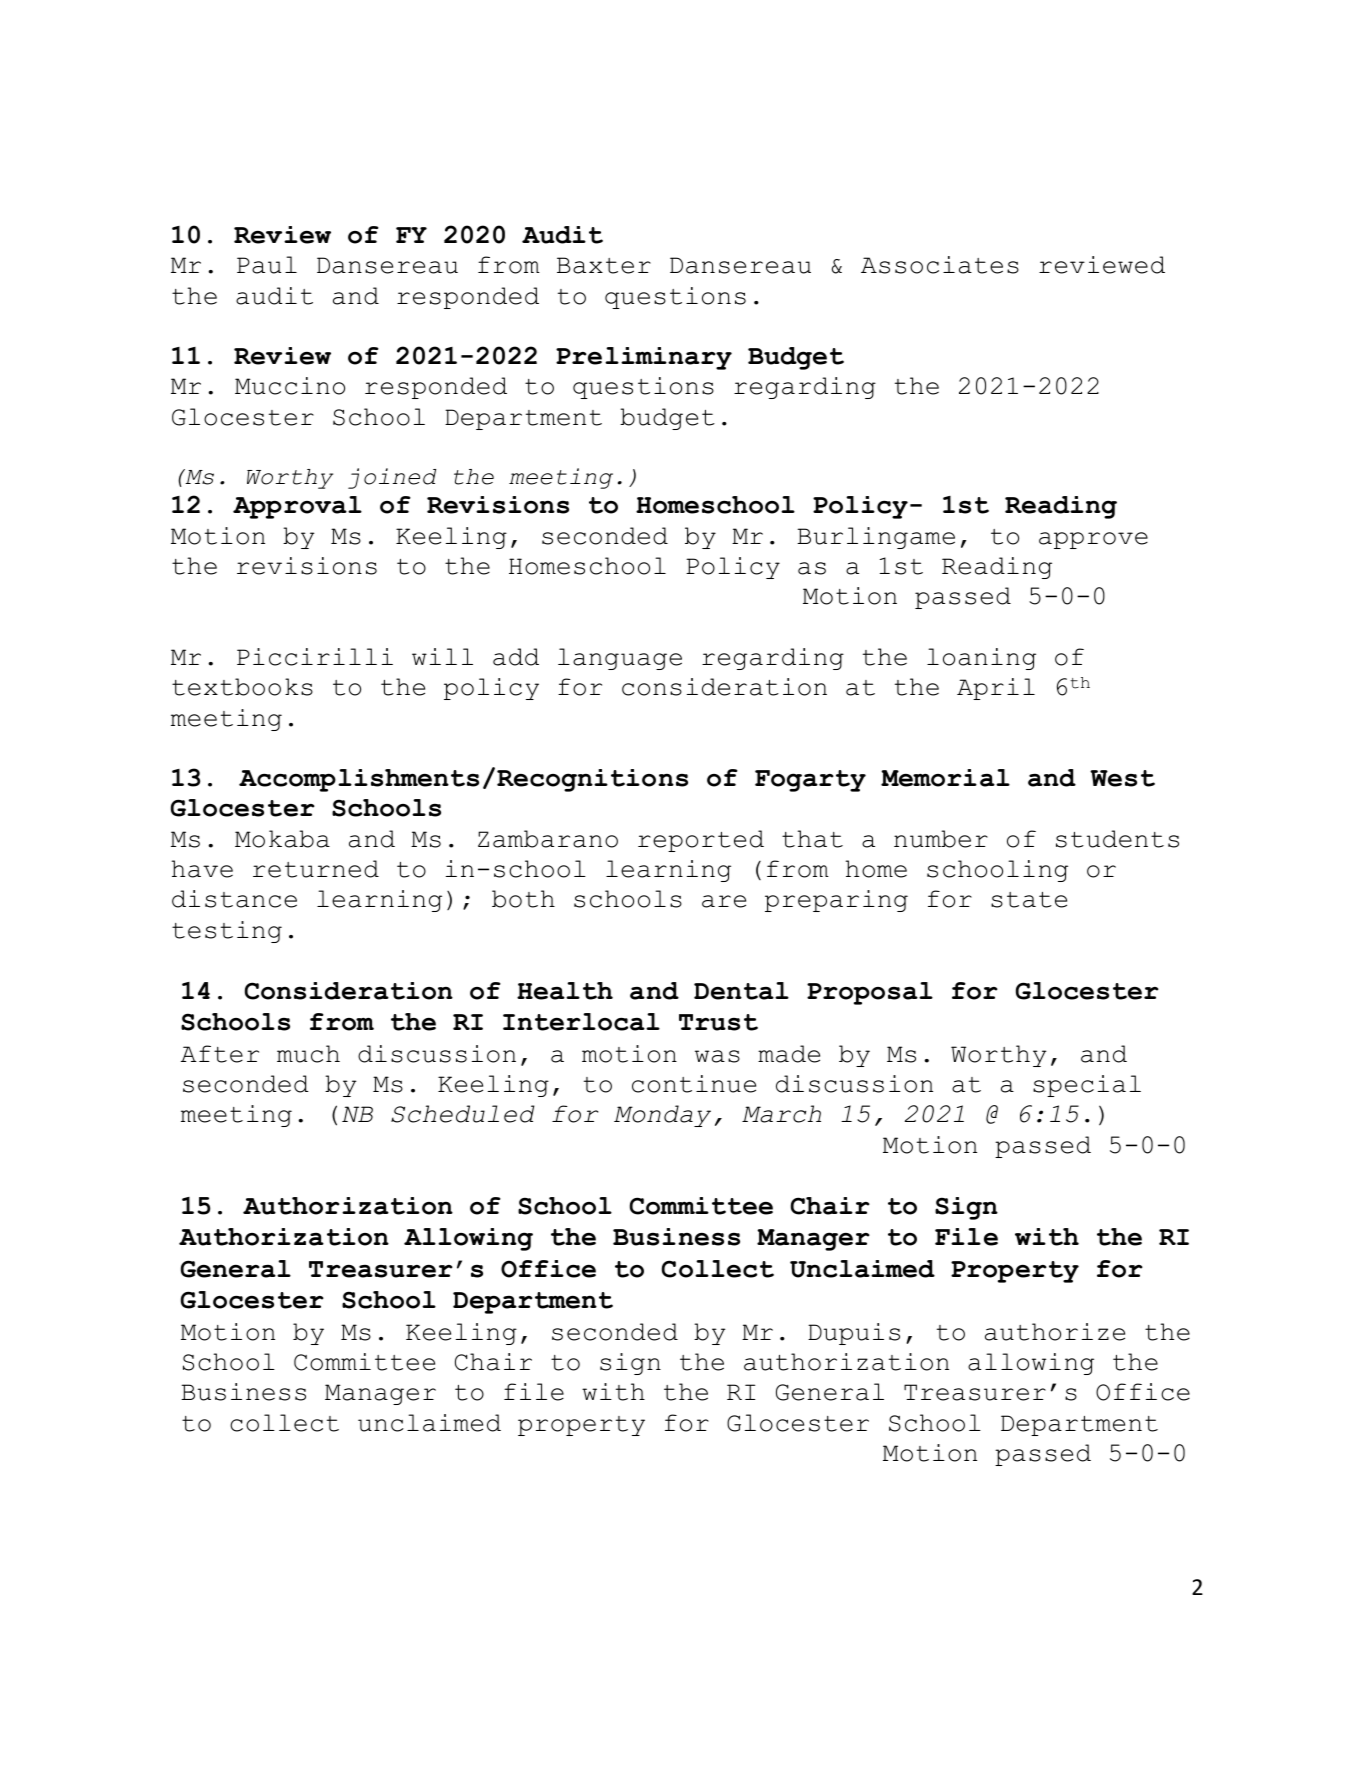 The width and height of the screenshot is (1364, 1766). I want to click on Approval, so click(297, 507).
